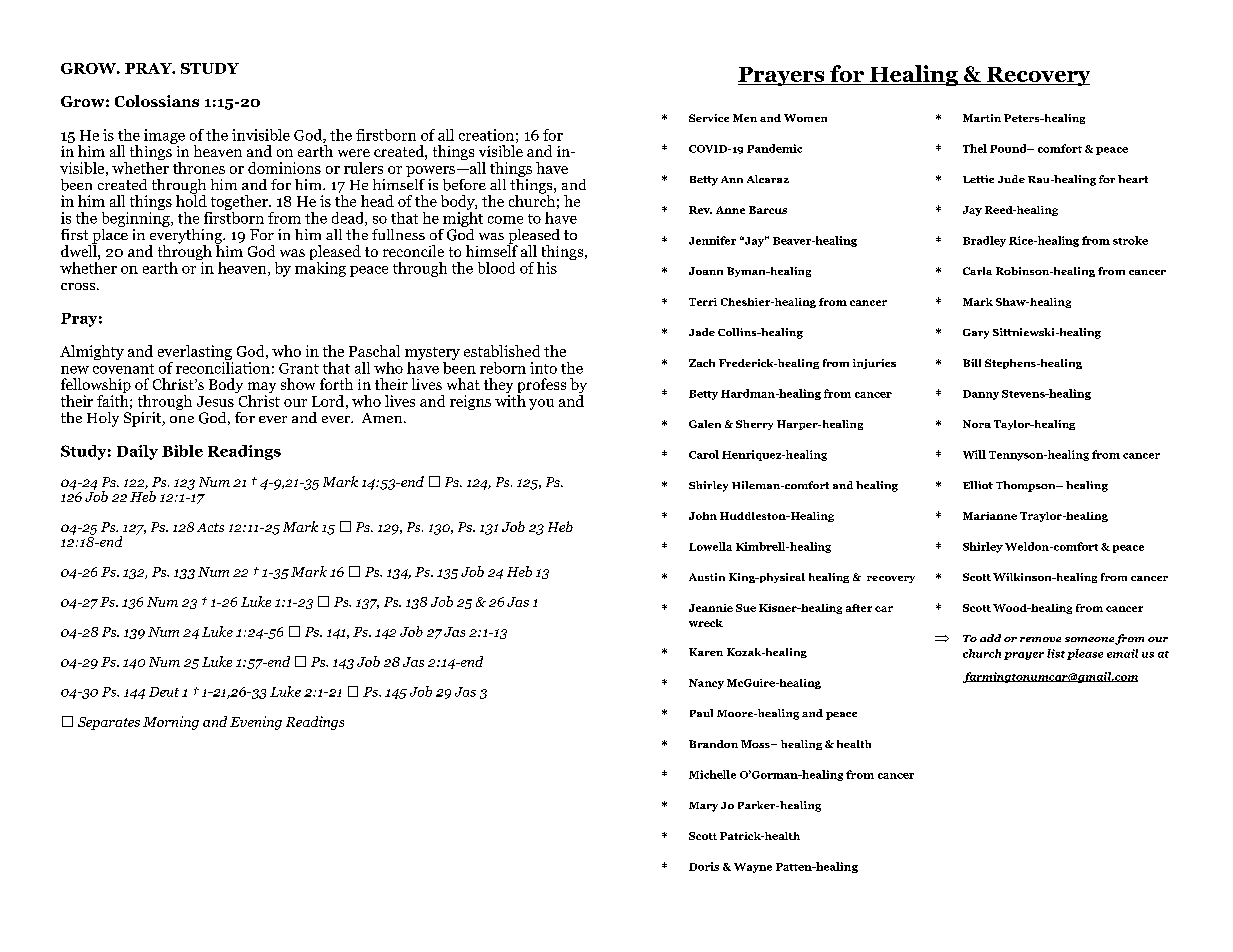  I want to click on Carol, so click(704, 454).
